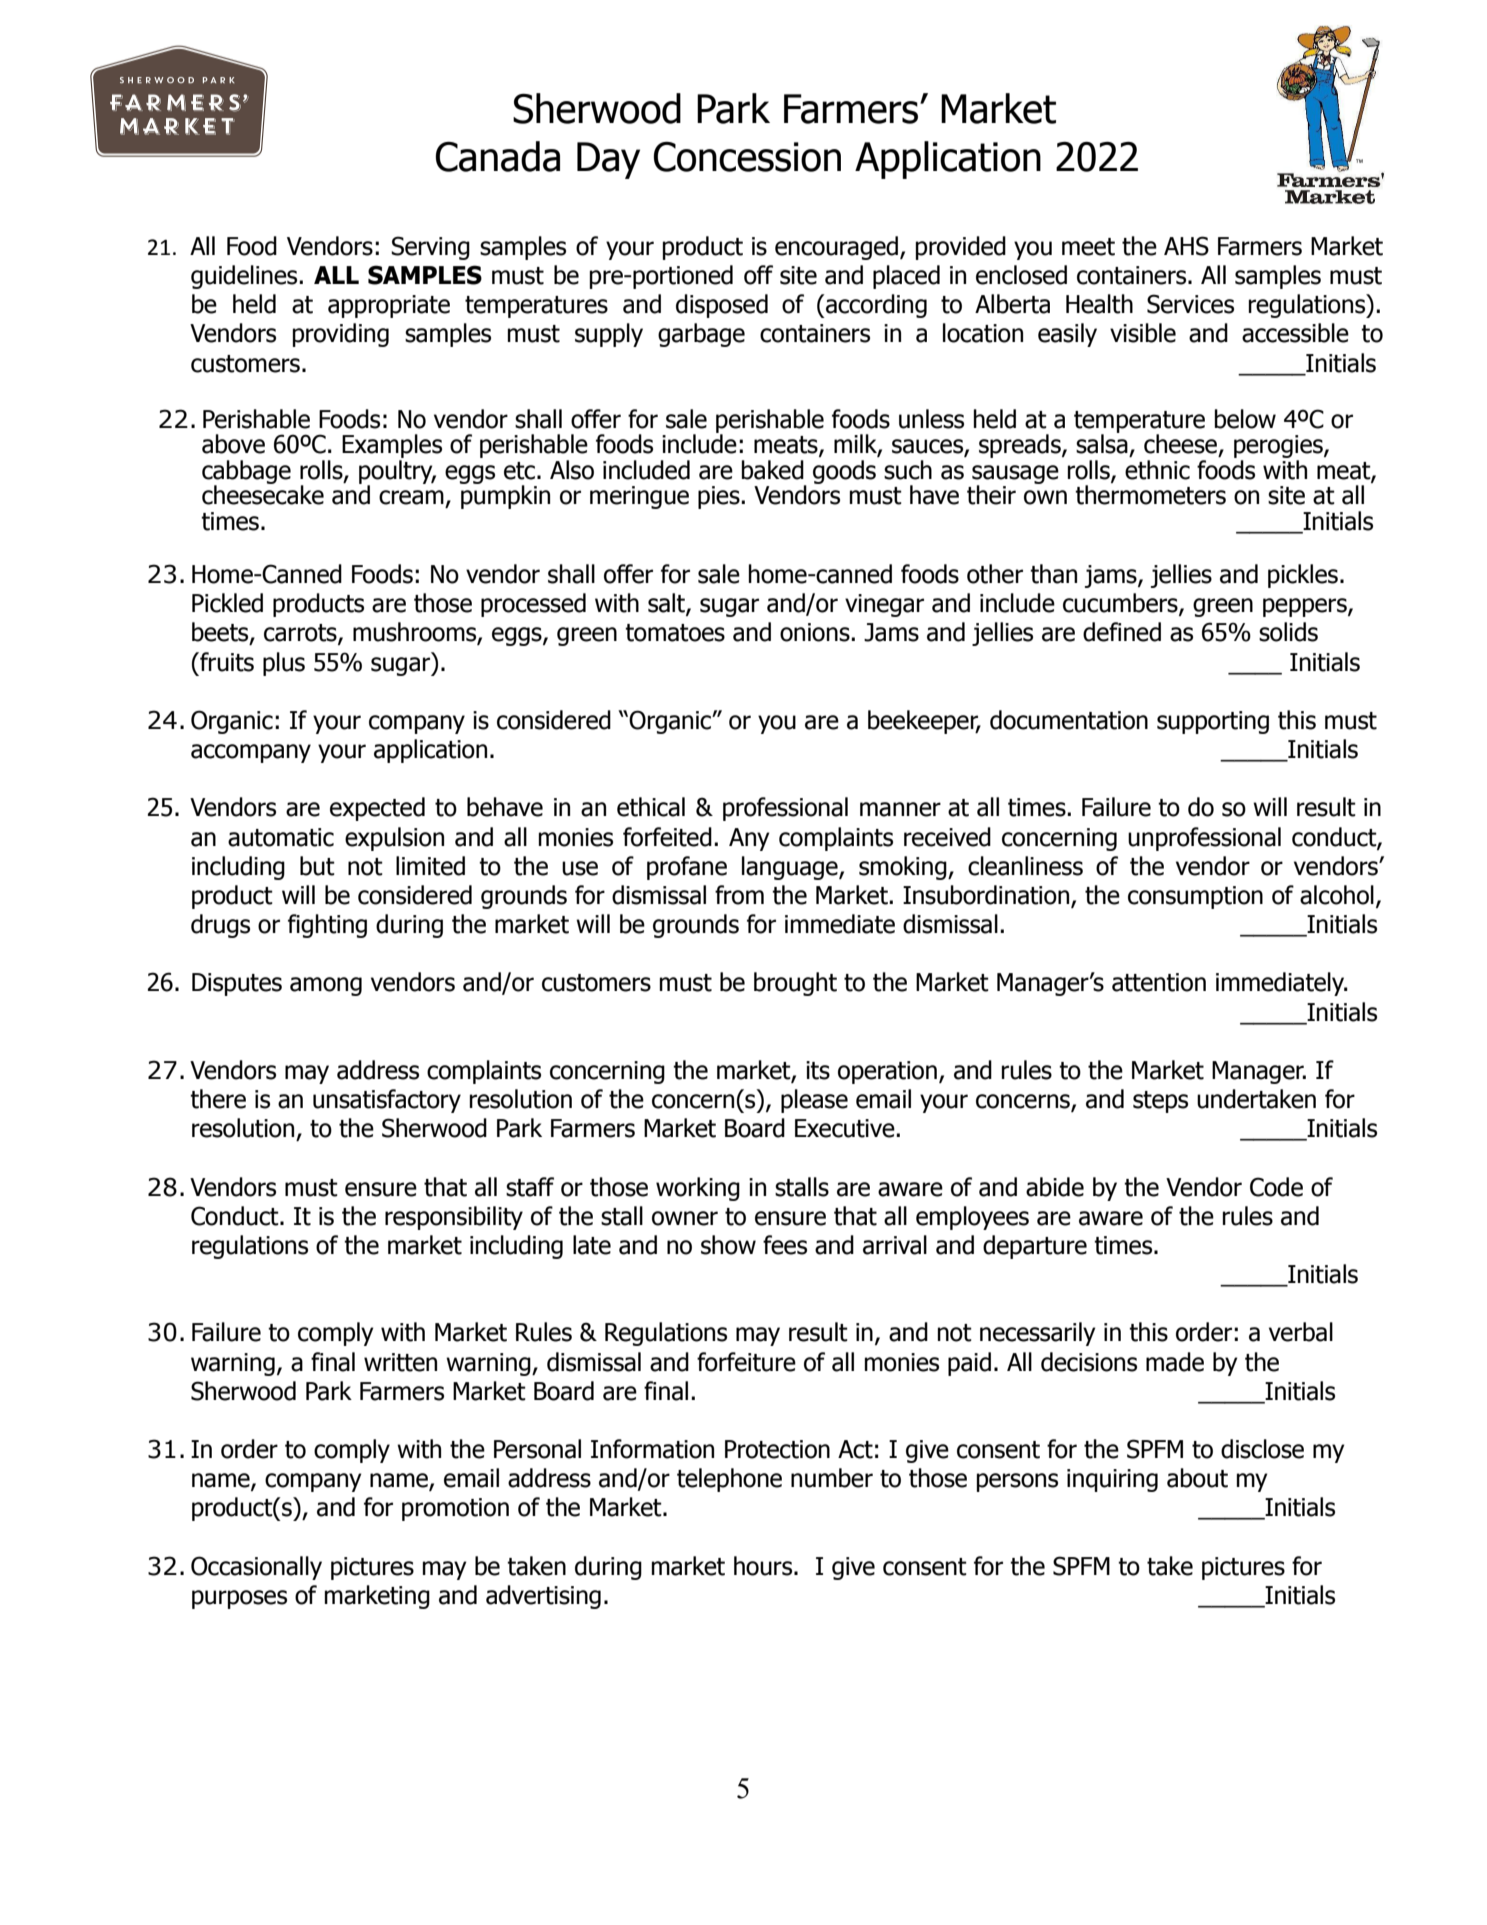  What do you see at coordinates (773, 470) in the image?
I see `baked` at bounding box center [773, 470].
